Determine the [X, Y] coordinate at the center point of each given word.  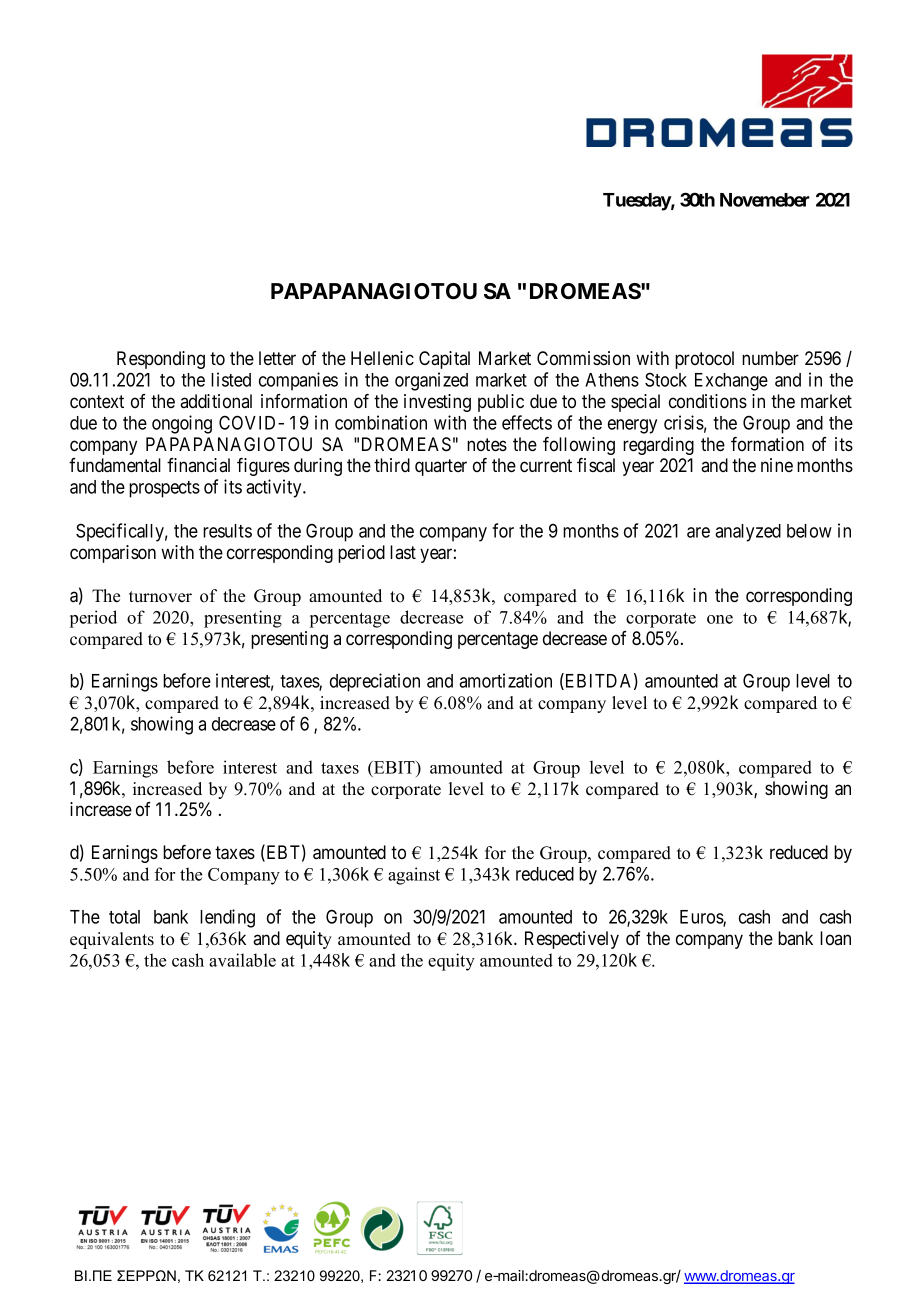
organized [431, 381]
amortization [505, 680]
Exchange [731, 382]
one [720, 619]
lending [227, 918]
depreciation [375, 682]
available [242, 960]
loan [835, 938]
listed [231, 379]
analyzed [748, 533]
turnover [160, 597]
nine [777, 465]
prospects [164, 489]
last [403, 552]
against [414, 876]
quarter [441, 467]
